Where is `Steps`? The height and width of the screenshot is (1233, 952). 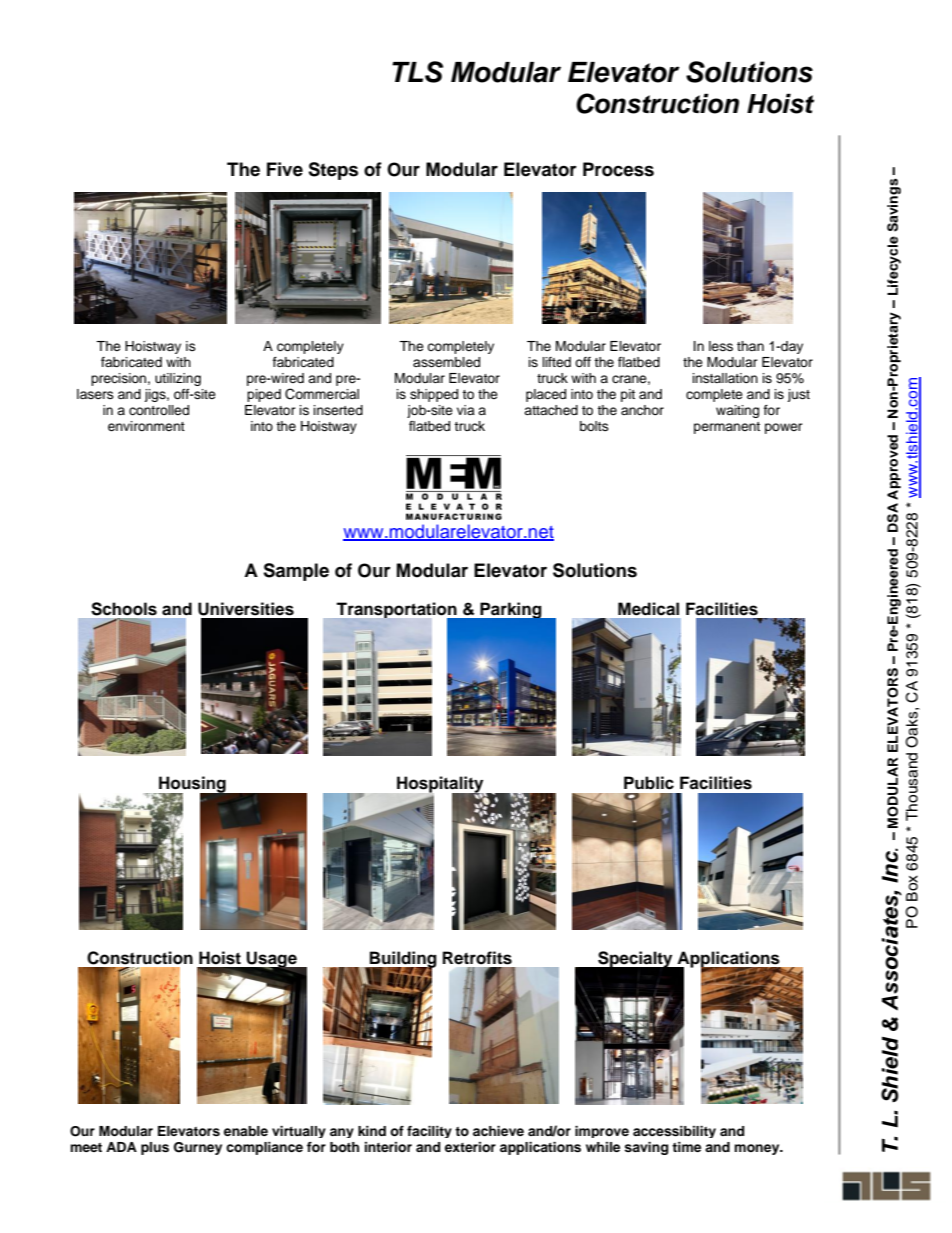 Steps is located at coordinates (333, 171).
